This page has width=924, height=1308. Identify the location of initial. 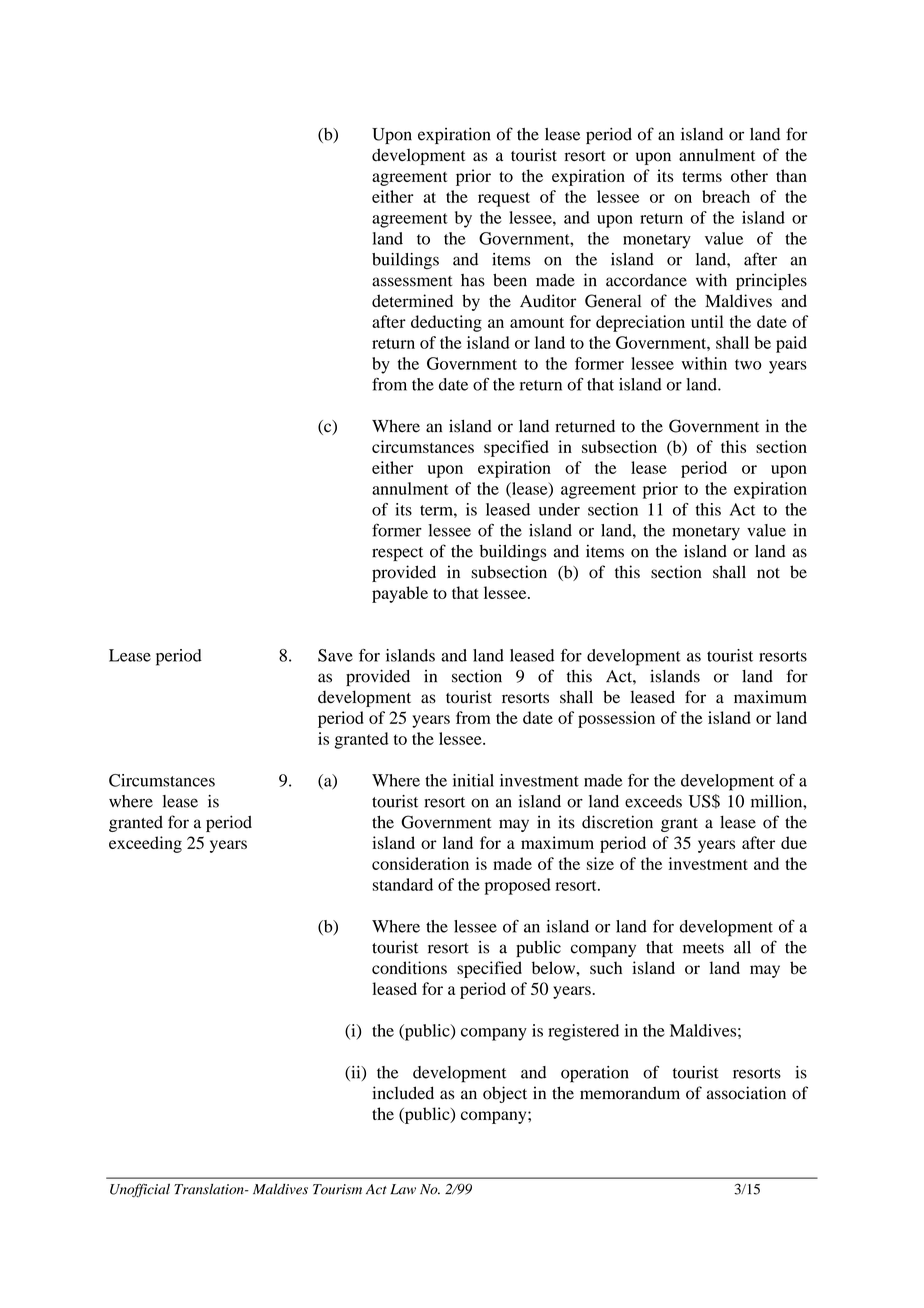
(473, 780).
